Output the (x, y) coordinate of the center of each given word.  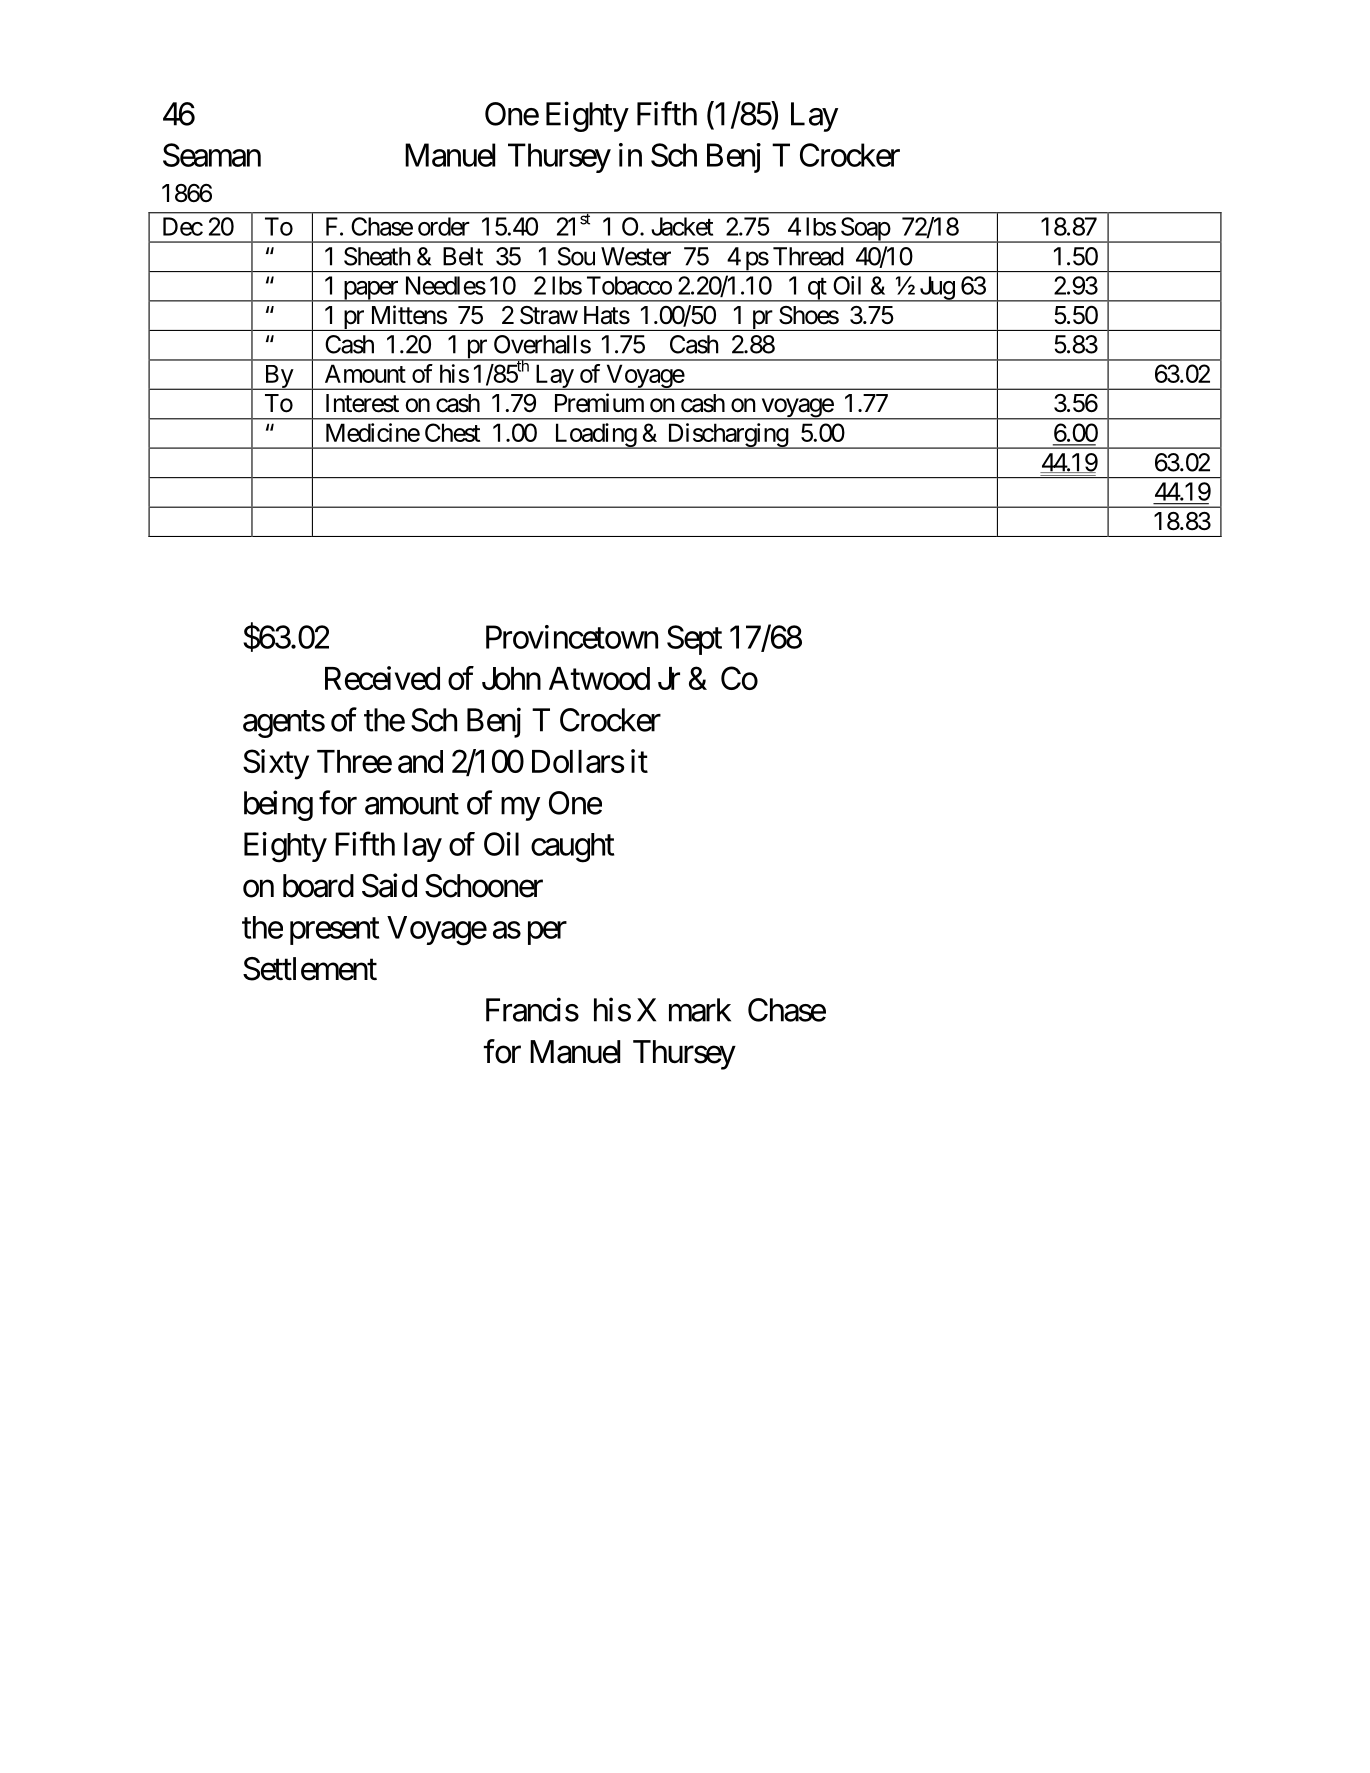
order (444, 226)
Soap (864, 230)
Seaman (212, 155)
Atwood (599, 678)
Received (382, 678)
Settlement (310, 969)
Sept (694, 640)
